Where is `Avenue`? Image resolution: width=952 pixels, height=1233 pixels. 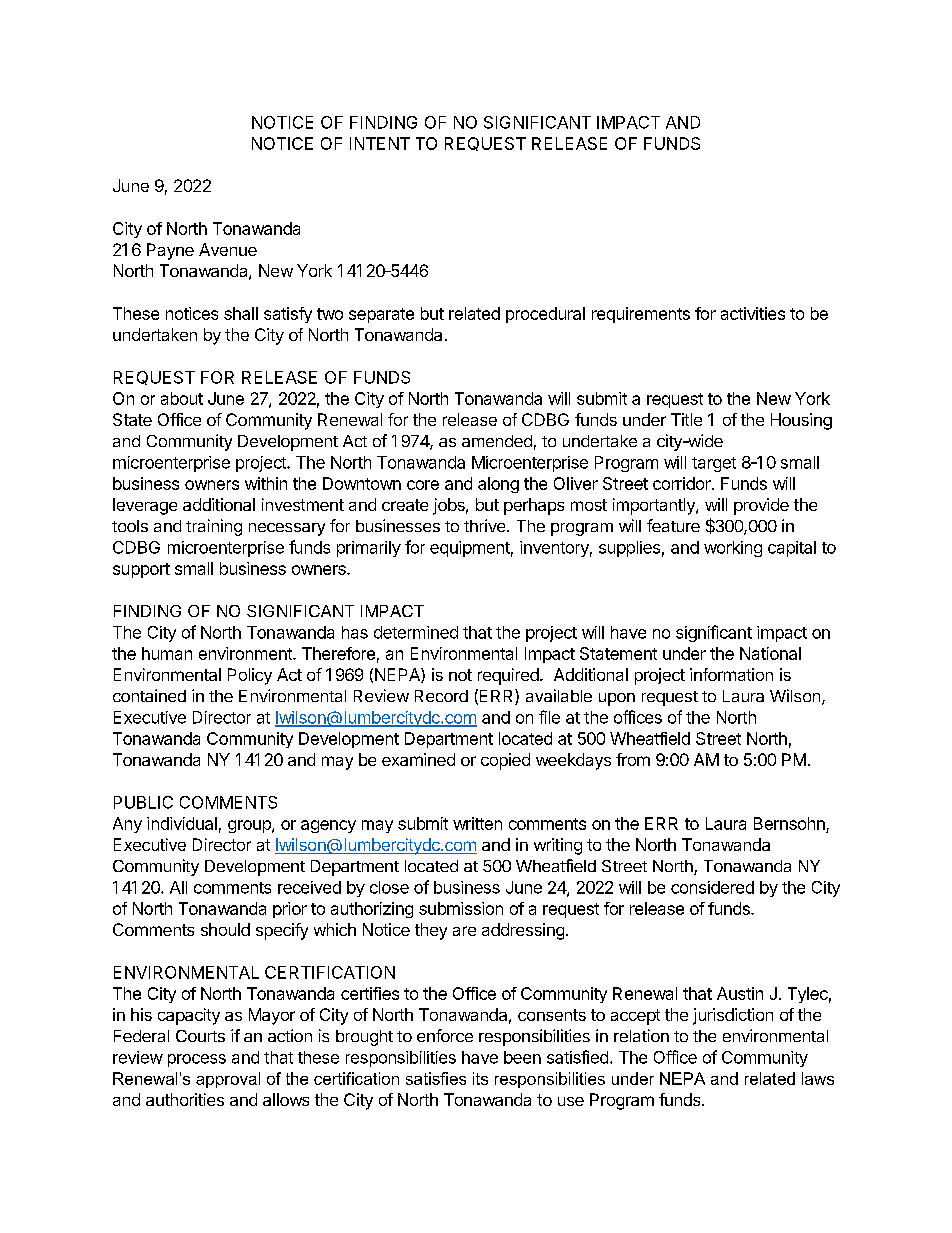 Avenue is located at coordinates (228, 249).
